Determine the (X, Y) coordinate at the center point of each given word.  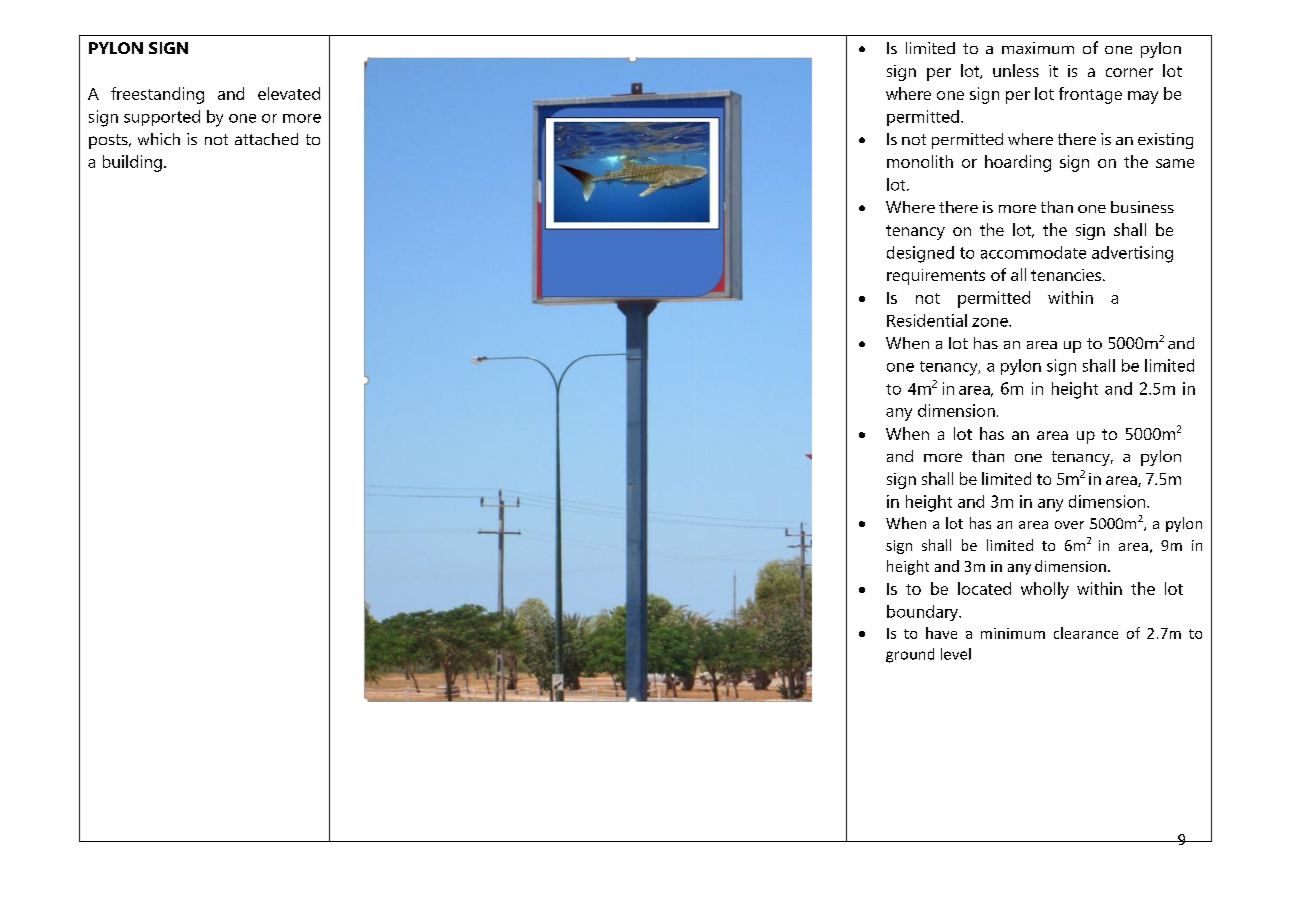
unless (1016, 70)
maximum (1038, 48)
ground (910, 655)
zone (991, 322)
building (132, 163)
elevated (289, 93)
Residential (927, 320)
